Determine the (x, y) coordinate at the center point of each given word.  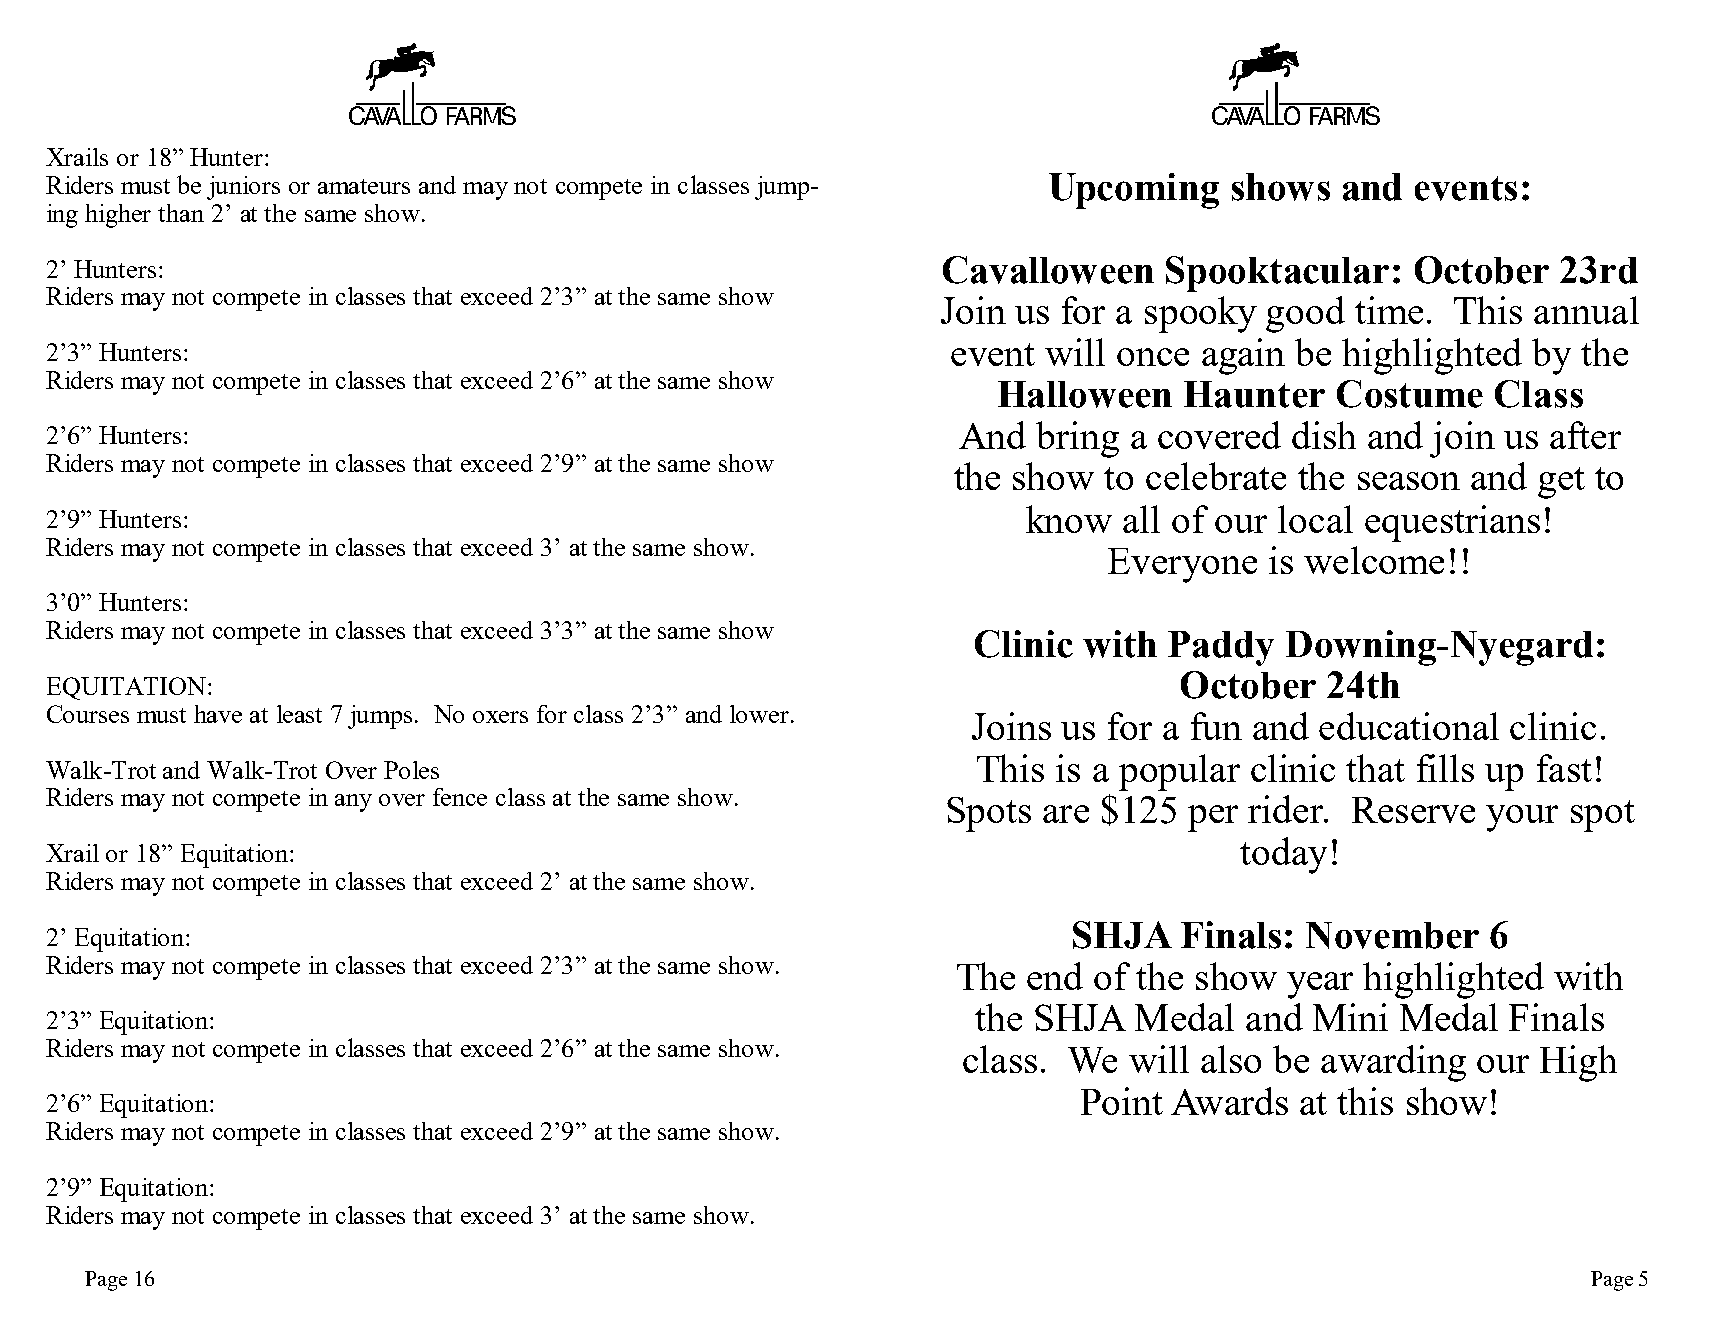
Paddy (1221, 648)
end (1055, 976)
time (1389, 310)
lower (759, 714)
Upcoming (1134, 191)
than (181, 213)
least (299, 714)
